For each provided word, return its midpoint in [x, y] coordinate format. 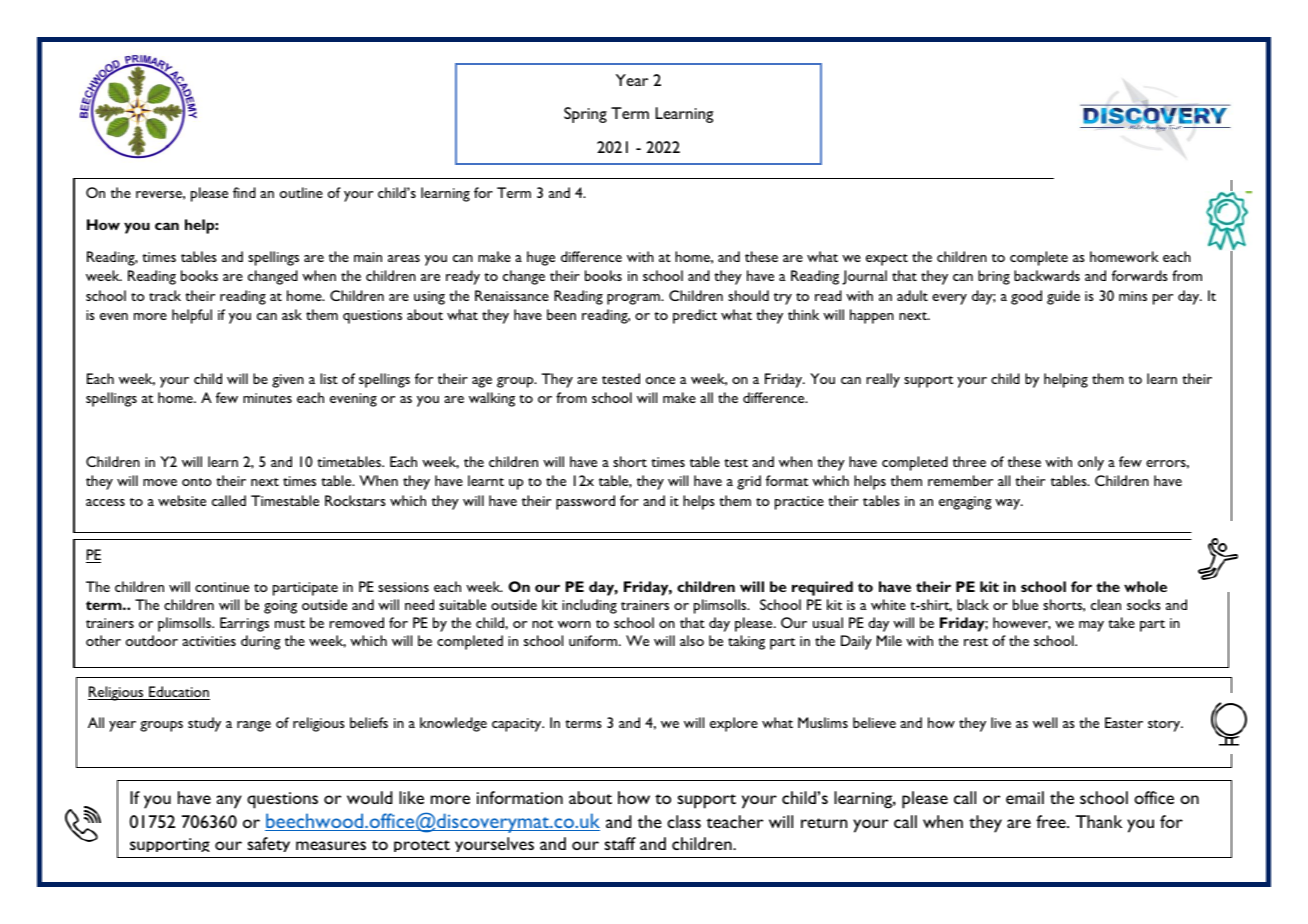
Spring [585, 115]
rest [976, 642]
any [229, 802]
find [244, 192]
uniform [594, 640]
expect [887, 260]
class [684, 821]
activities [209, 641]
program [634, 299]
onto [197, 482]
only [1091, 463]
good [1026, 297]
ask [292, 314]
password [585, 502]
